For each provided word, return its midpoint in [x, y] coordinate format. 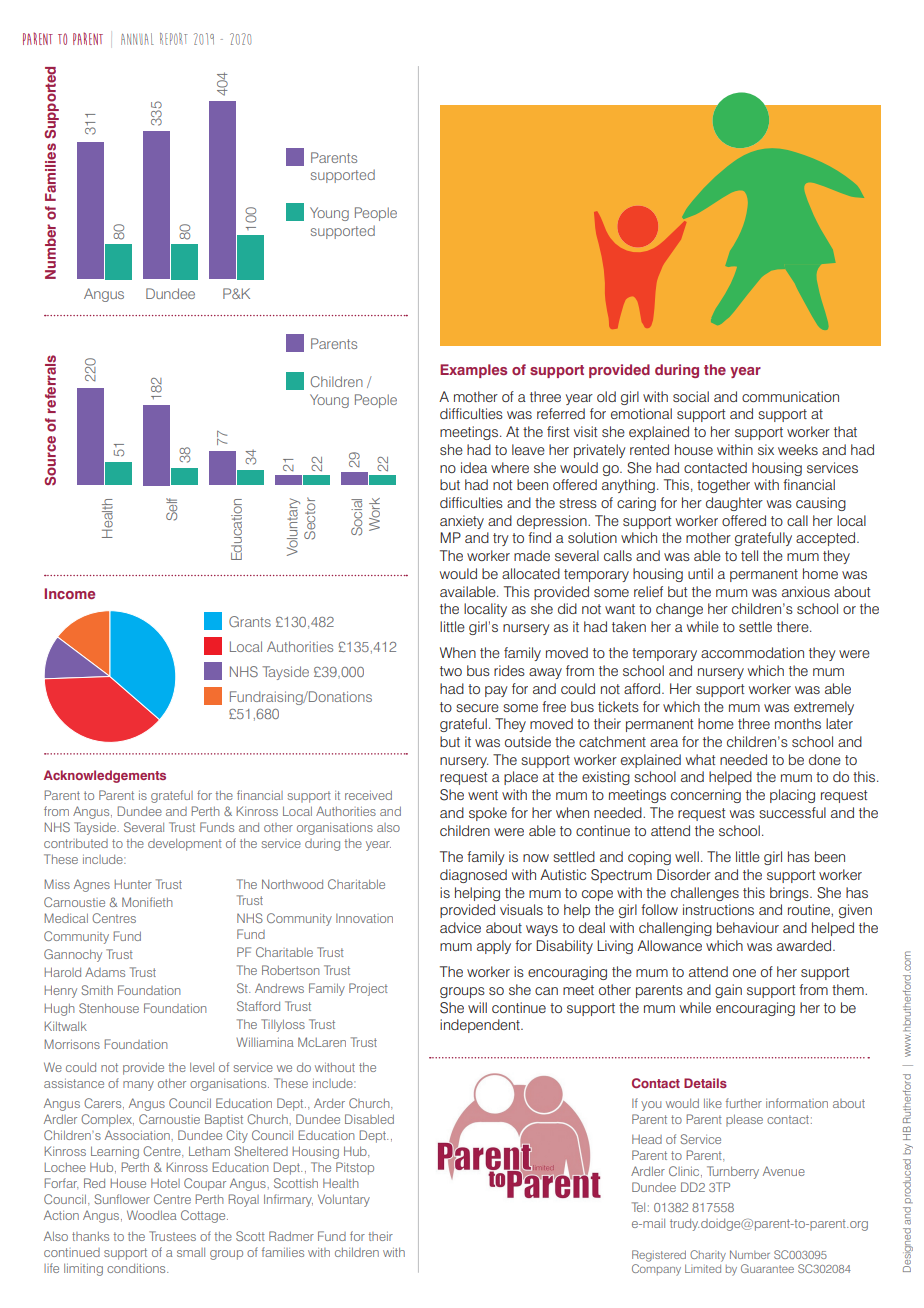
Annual [137, 39]
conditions [137, 1268]
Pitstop [355, 1168]
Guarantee [767, 1268]
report [173, 39]
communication [790, 396]
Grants [250, 621]
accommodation [752, 652]
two [451, 671]
